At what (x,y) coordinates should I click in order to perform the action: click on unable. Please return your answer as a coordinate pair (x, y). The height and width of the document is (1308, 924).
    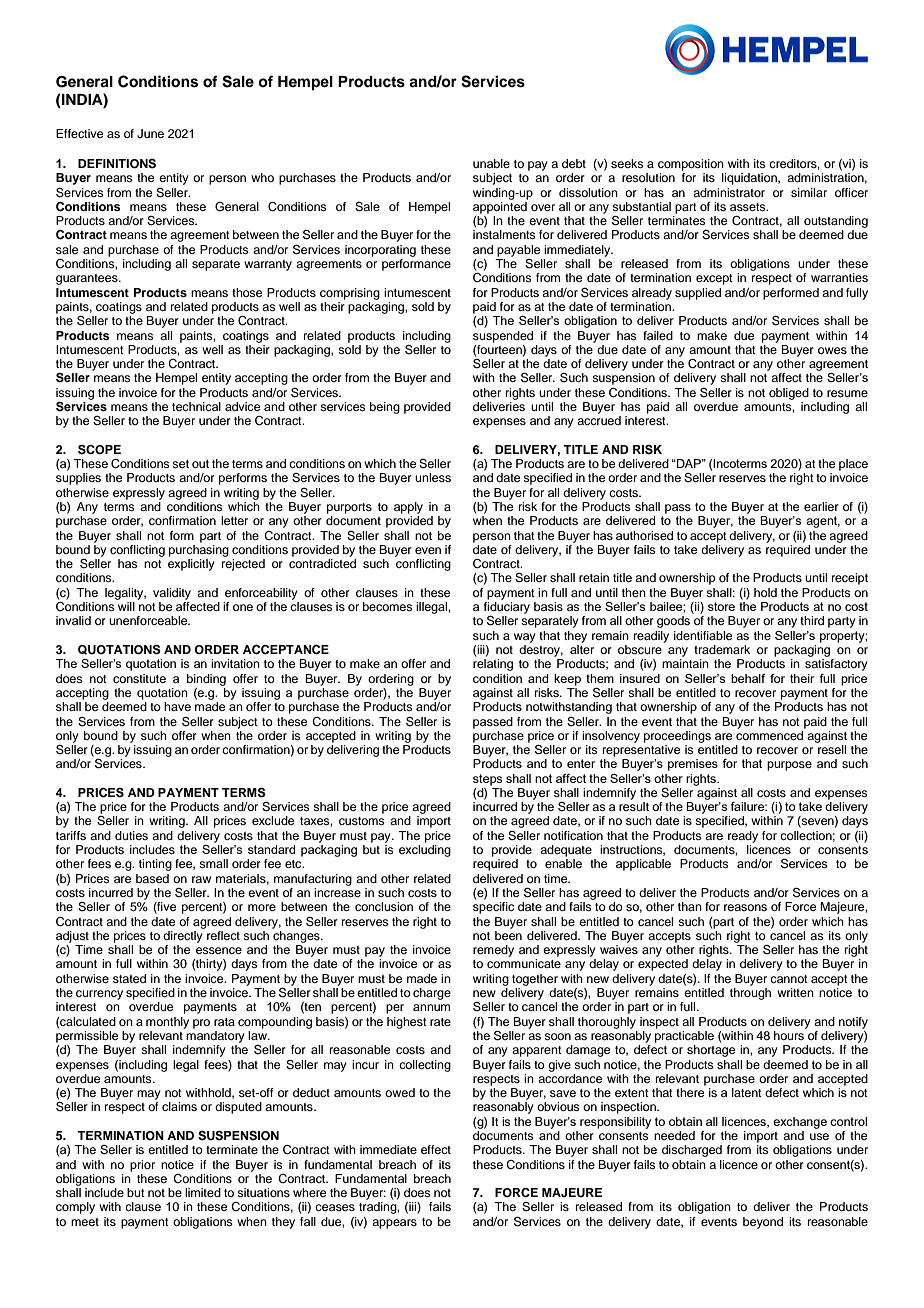
    Looking at the image, I should click on (491, 163).
